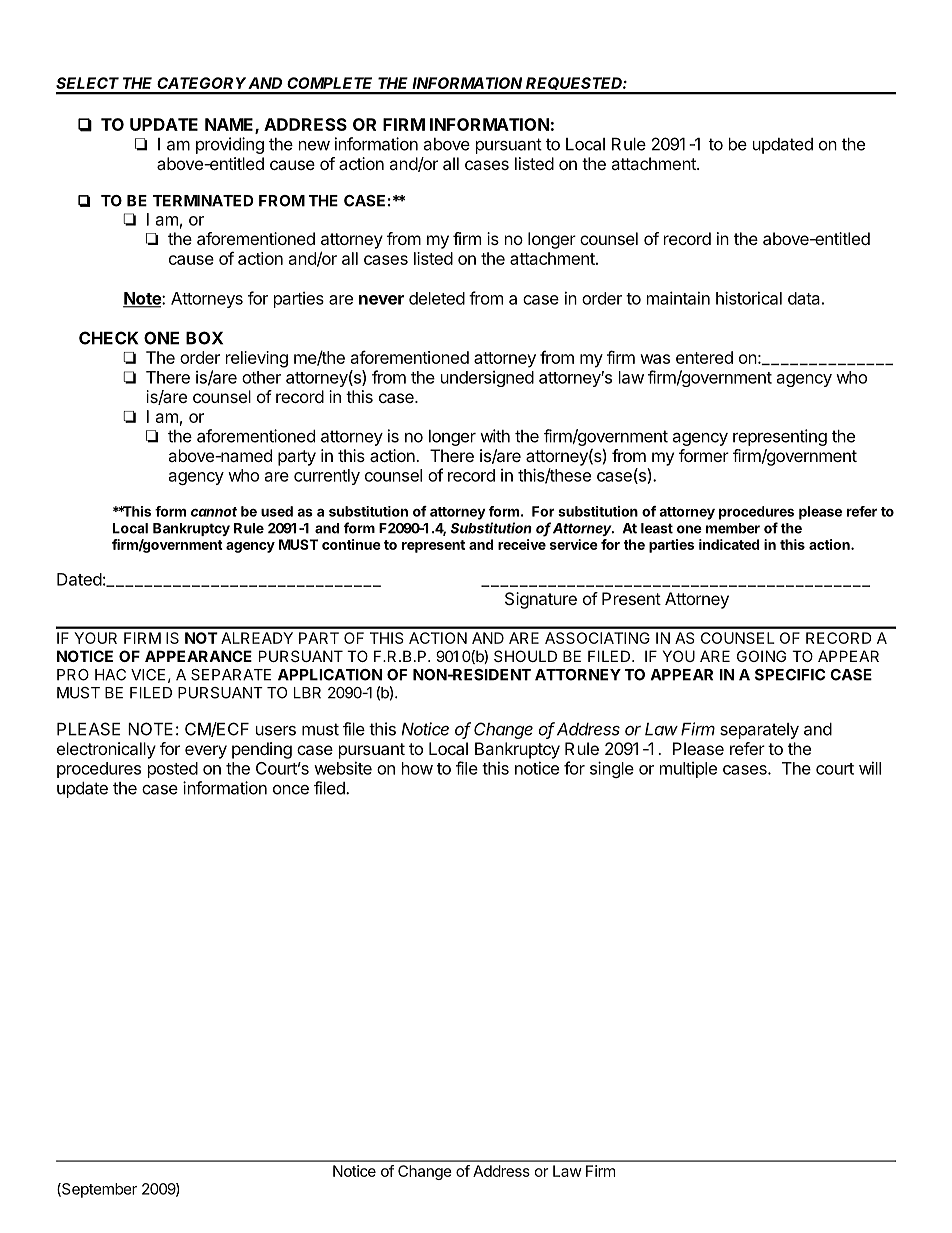  Describe the element at coordinates (173, 770) in the screenshot. I see `posted` at that location.
